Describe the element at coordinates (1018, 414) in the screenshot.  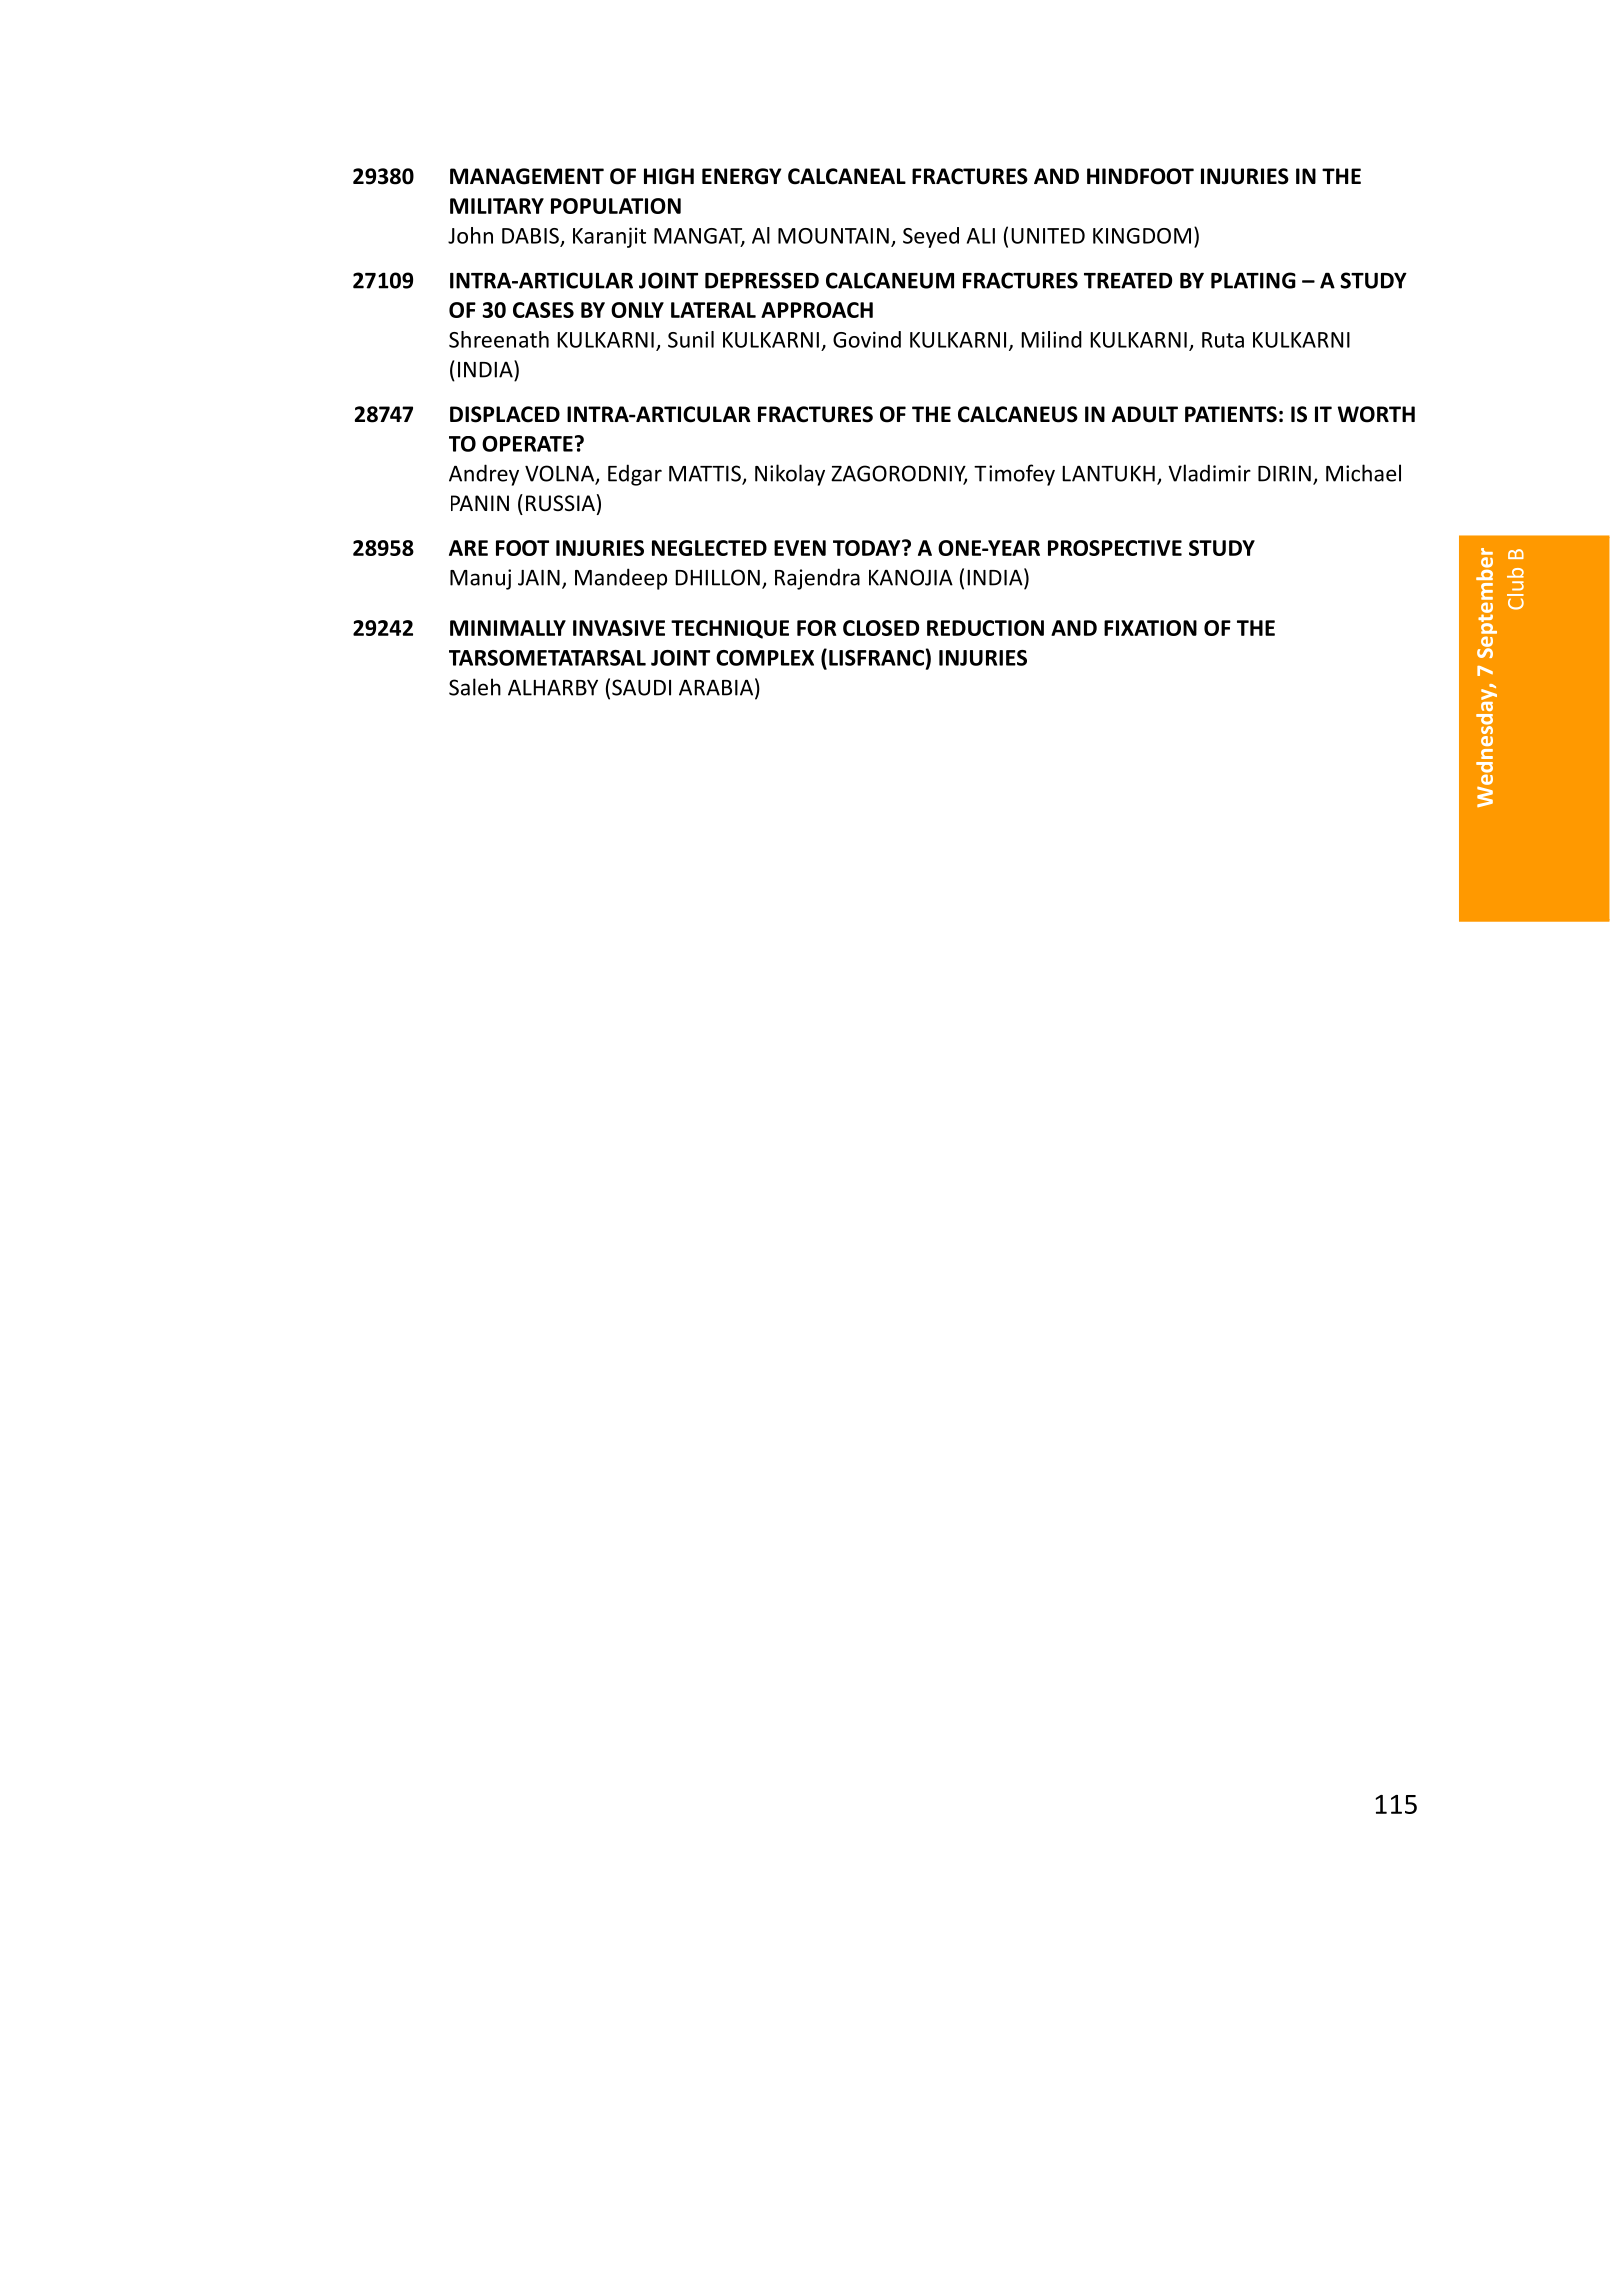
I see `CALCANEUS` at that location.
